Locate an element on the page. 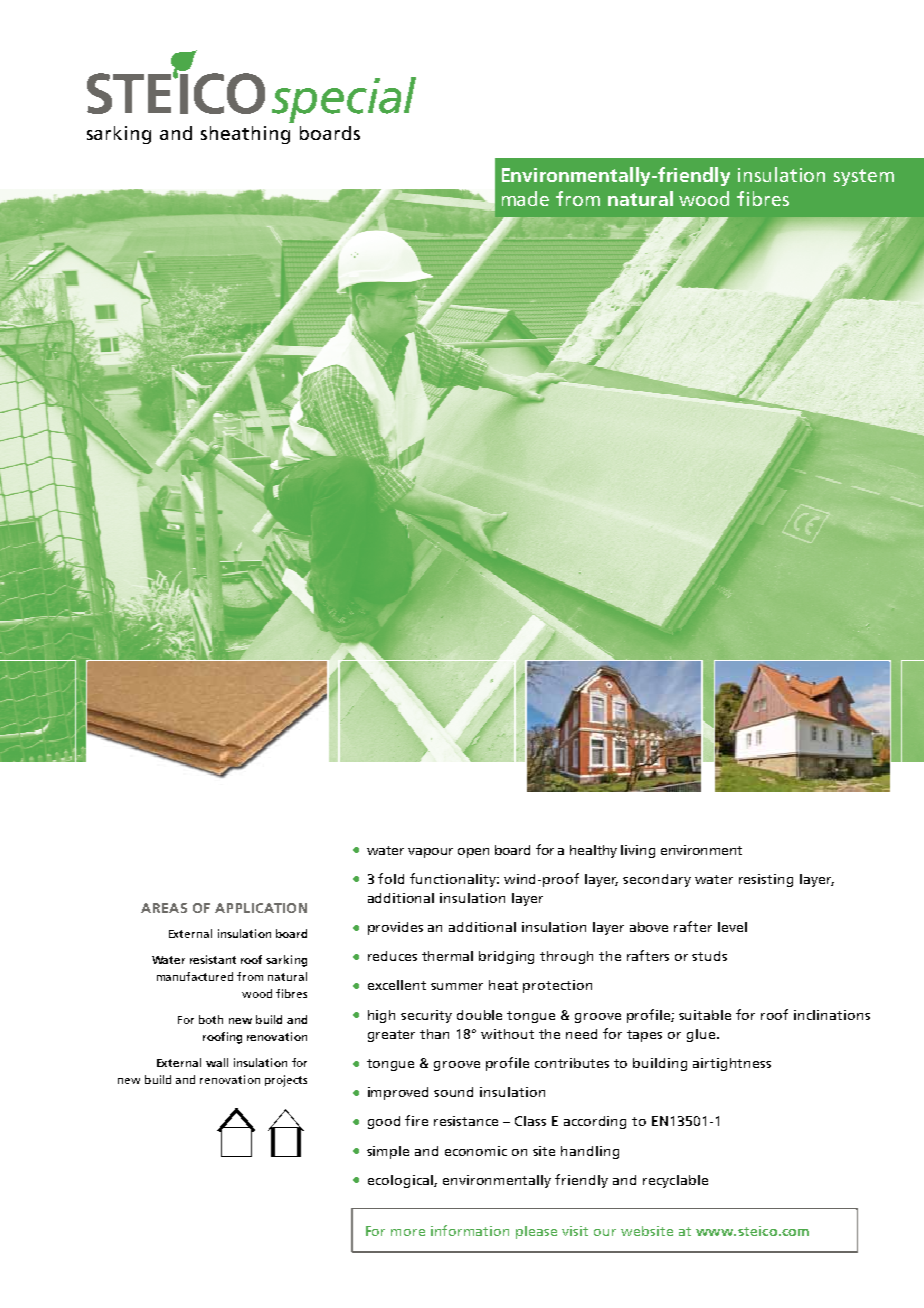  projects is located at coordinates (286, 1081).
